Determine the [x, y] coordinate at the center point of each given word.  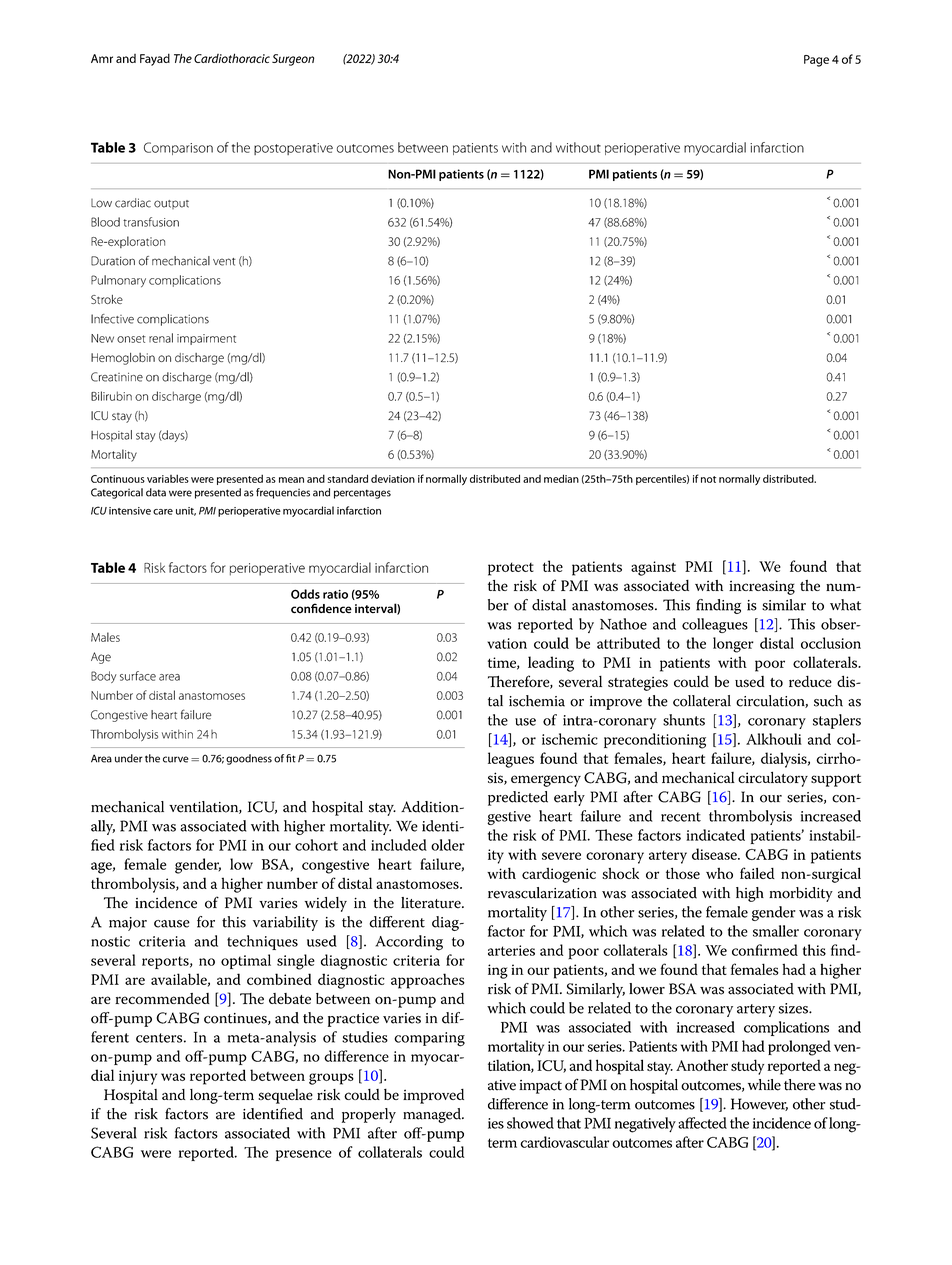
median [561, 478]
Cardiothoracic [232, 58]
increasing [762, 587]
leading [551, 664]
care [163, 512]
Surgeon [293, 60]
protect [511, 569]
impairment [206, 339]
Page [816, 61]
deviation [393, 479]
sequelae [285, 1096]
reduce [810, 681]
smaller [776, 931]
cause [172, 924]
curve [176, 759]
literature [432, 903]
